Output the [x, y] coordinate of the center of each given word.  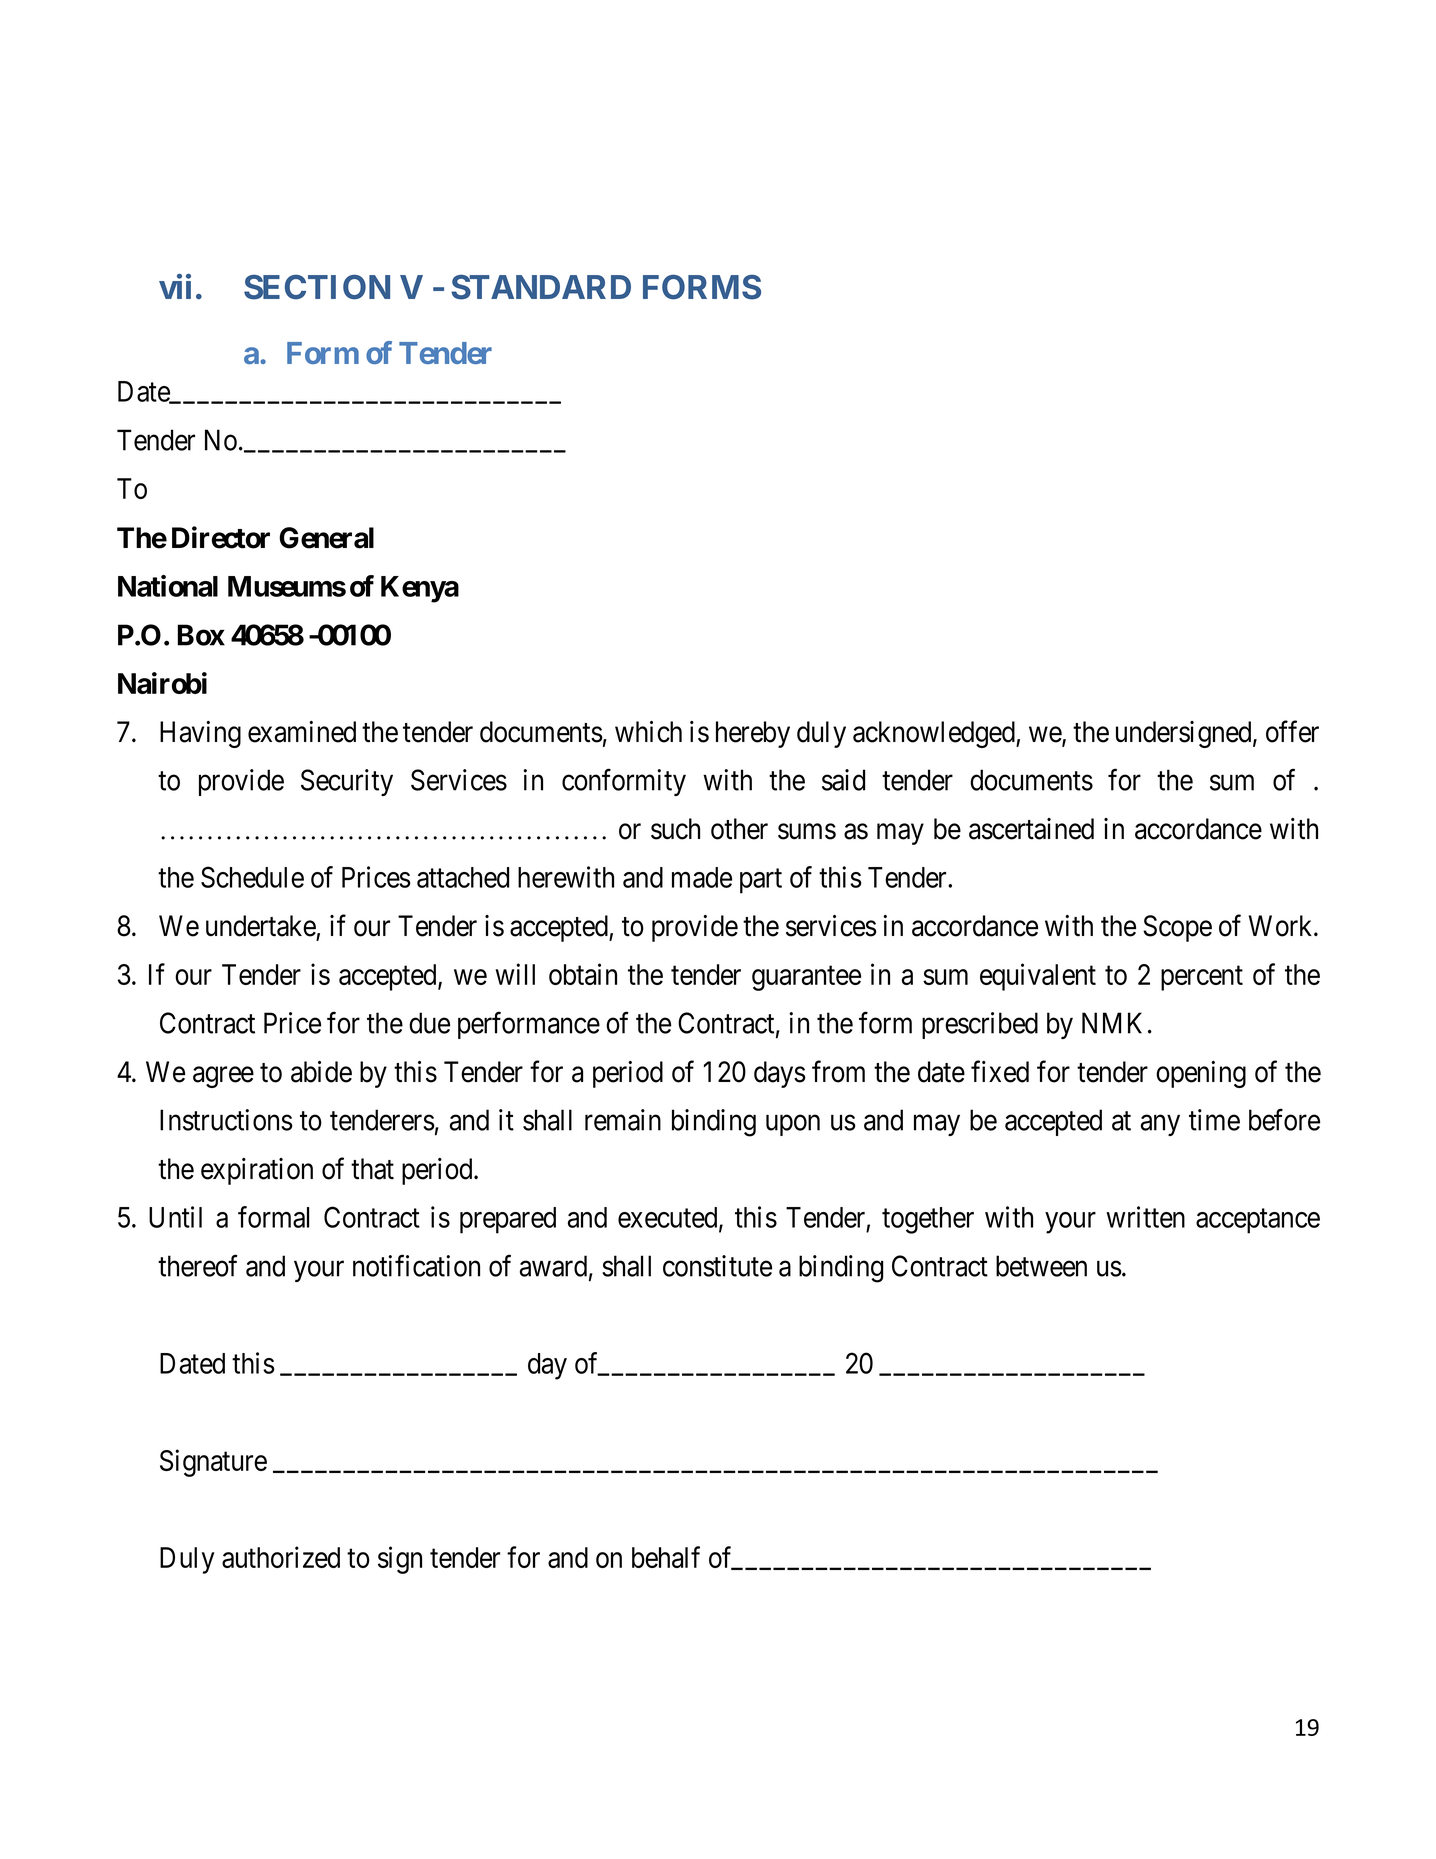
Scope [1177, 928]
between [1041, 1266]
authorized [281, 1557]
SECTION [317, 287]
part [761, 881]
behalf [666, 1557]
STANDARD [541, 287]
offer [1292, 731]
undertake [261, 926]
